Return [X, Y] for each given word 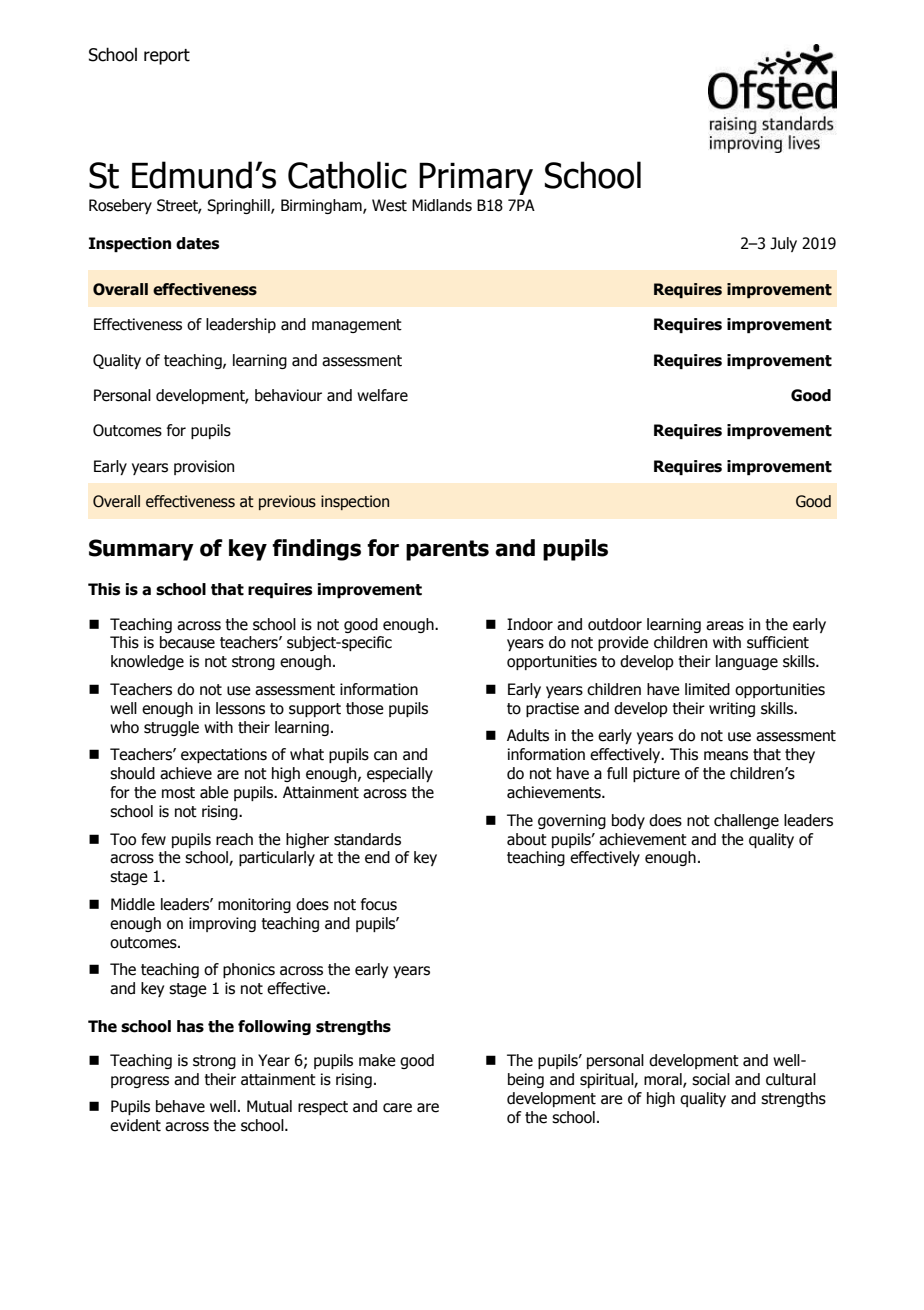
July [783, 244]
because [187, 642]
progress [140, 1082]
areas [725, 626]
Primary [476, 178]
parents [447, 550]
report [167, 57]
